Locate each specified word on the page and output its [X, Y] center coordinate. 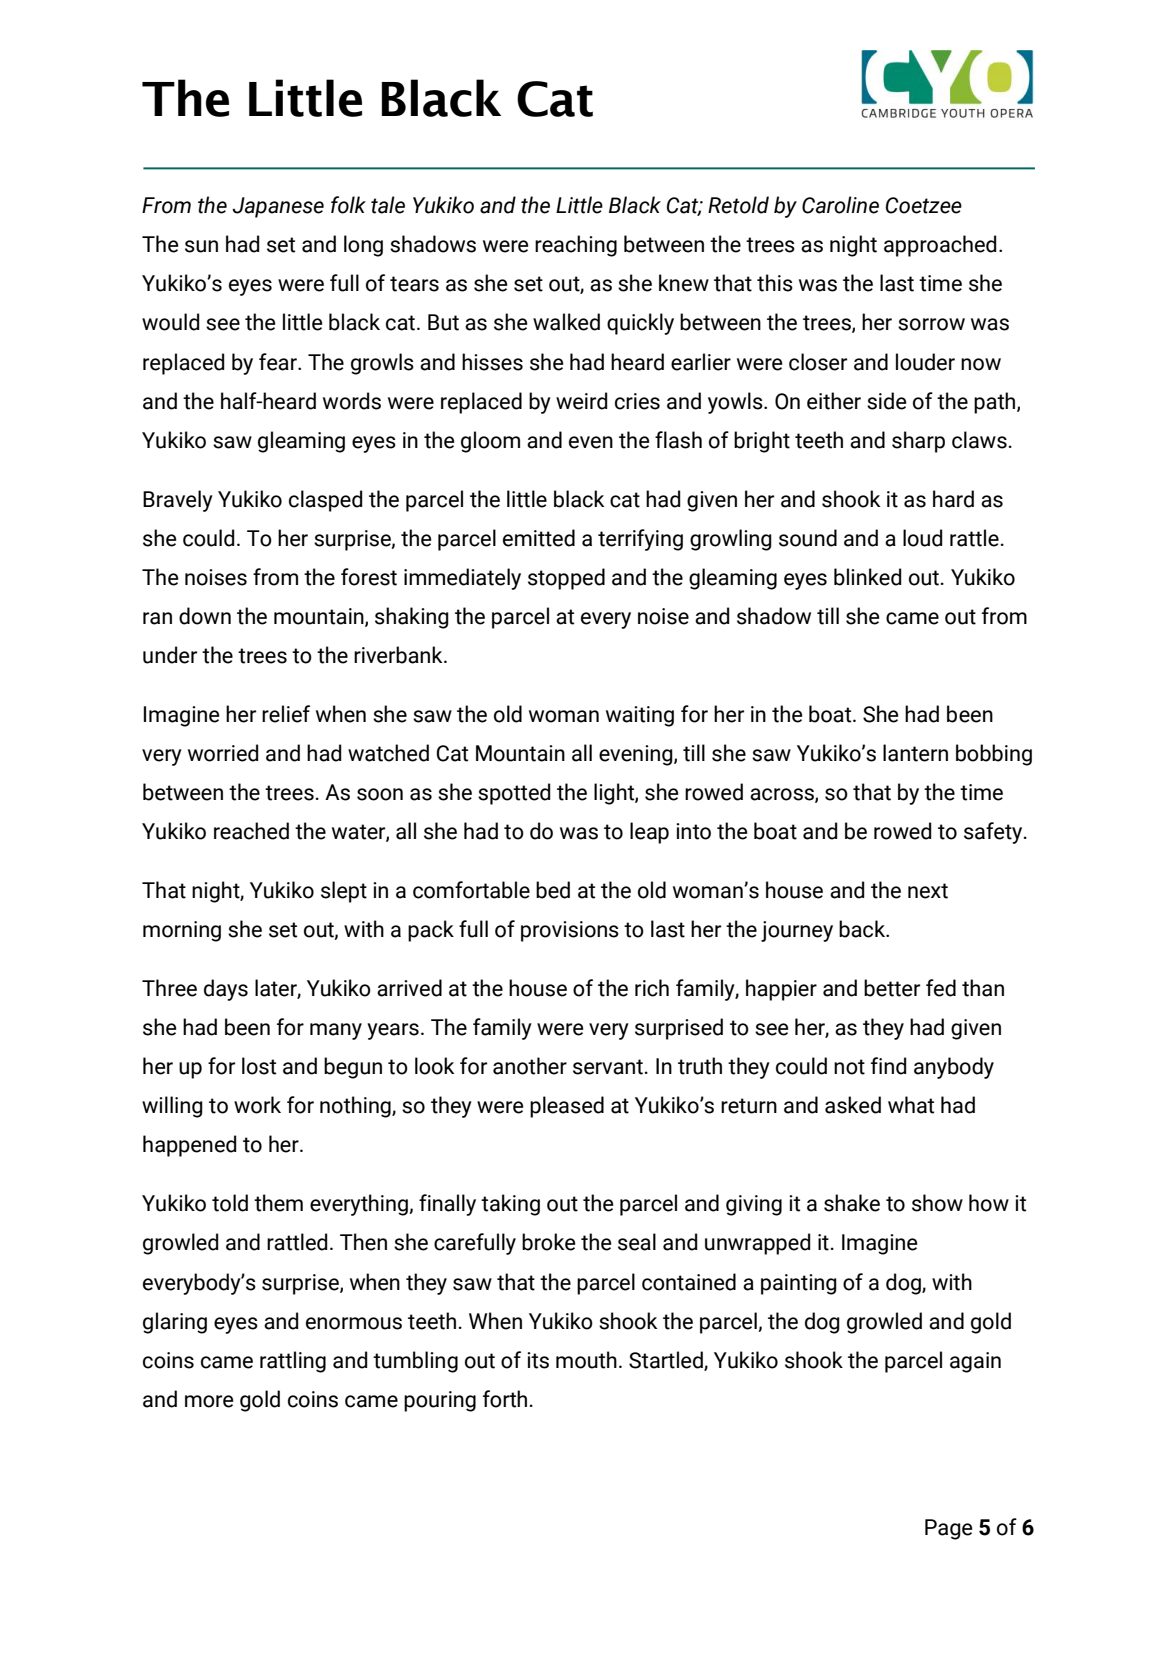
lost [259, 1066]
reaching [576, 246]
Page [948, 1529]
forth [505, 1399]
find [889, 1066]
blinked [868, 577]
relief [286, 714]
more [209, 1401]
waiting [640, 716]
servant [608, 1067]
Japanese [278, 207]
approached [940, 246]
